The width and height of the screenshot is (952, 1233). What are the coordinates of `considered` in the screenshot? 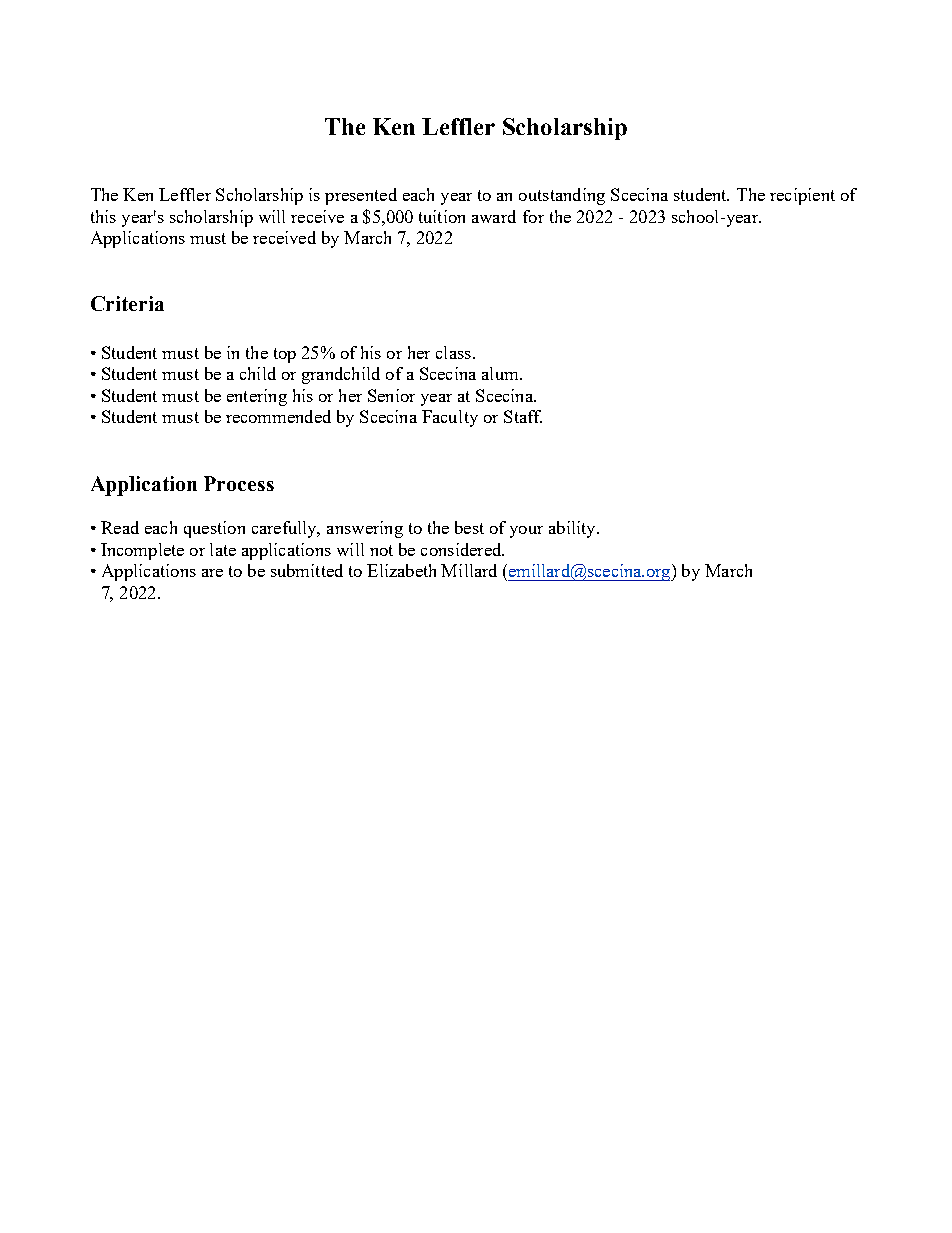 It's located at (462, 549).
